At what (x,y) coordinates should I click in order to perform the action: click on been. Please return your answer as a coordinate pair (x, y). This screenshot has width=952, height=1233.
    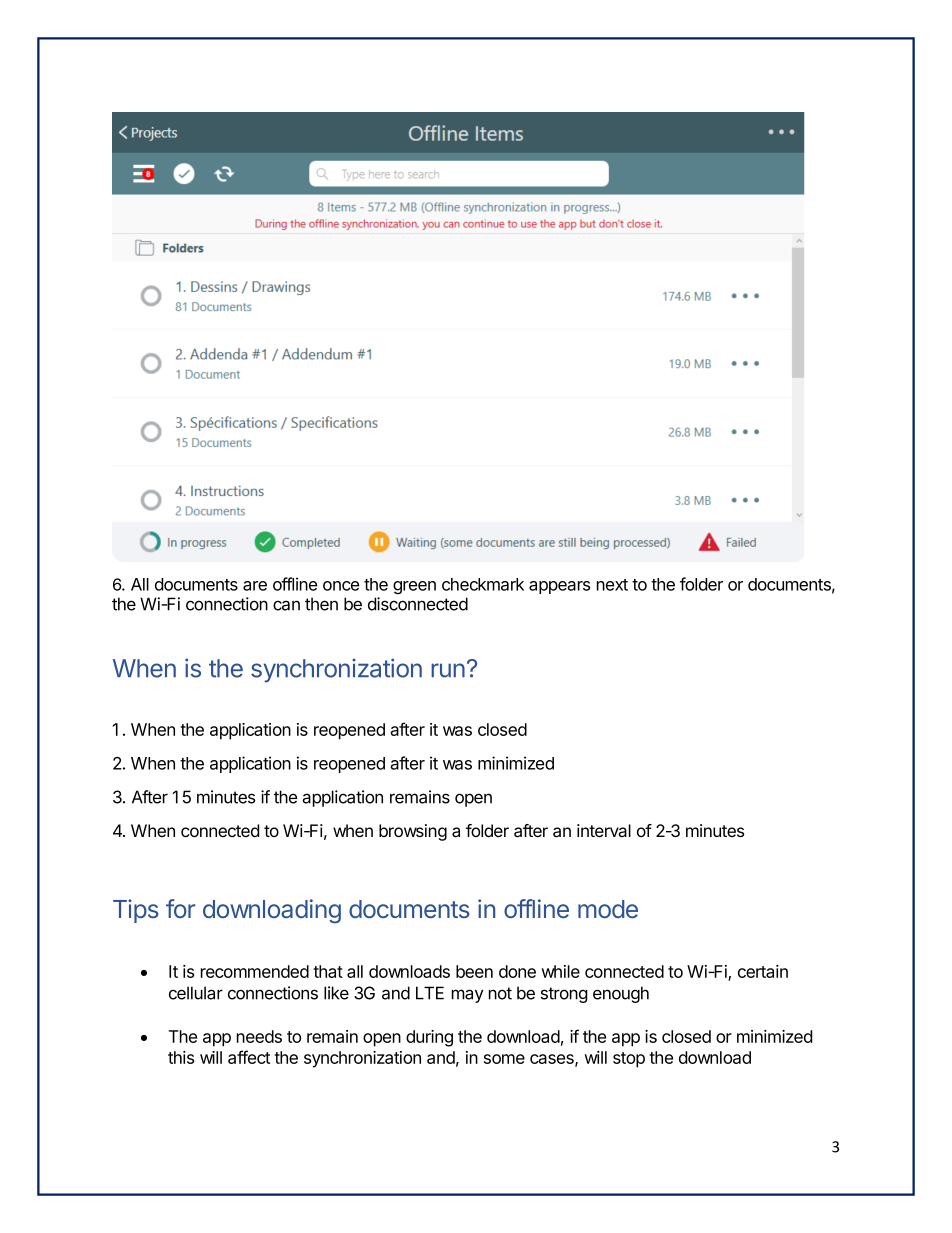
    Looking at the image, I should click on (474, 971).
